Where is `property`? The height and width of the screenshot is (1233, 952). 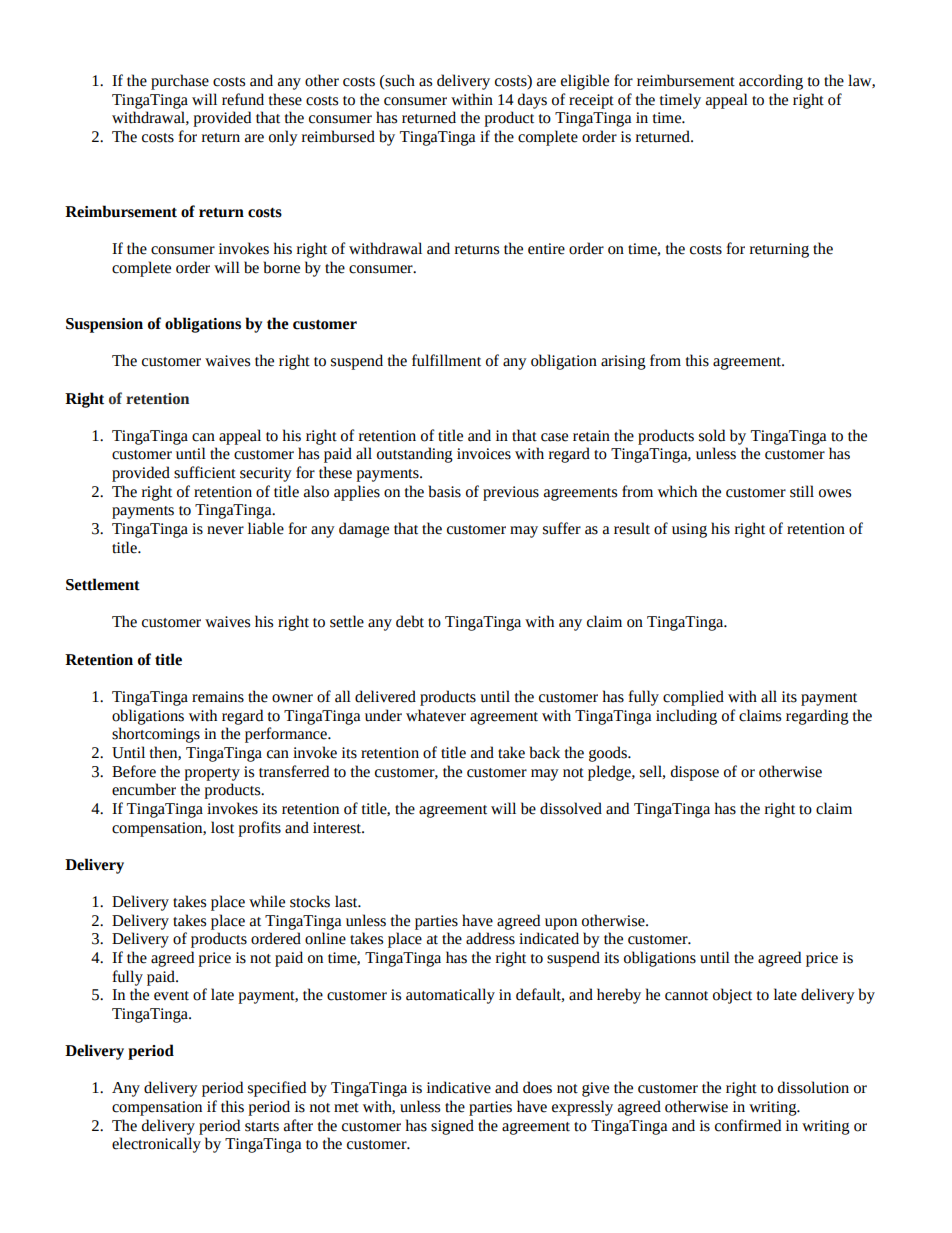 property is located at coordinates (212, 774).
